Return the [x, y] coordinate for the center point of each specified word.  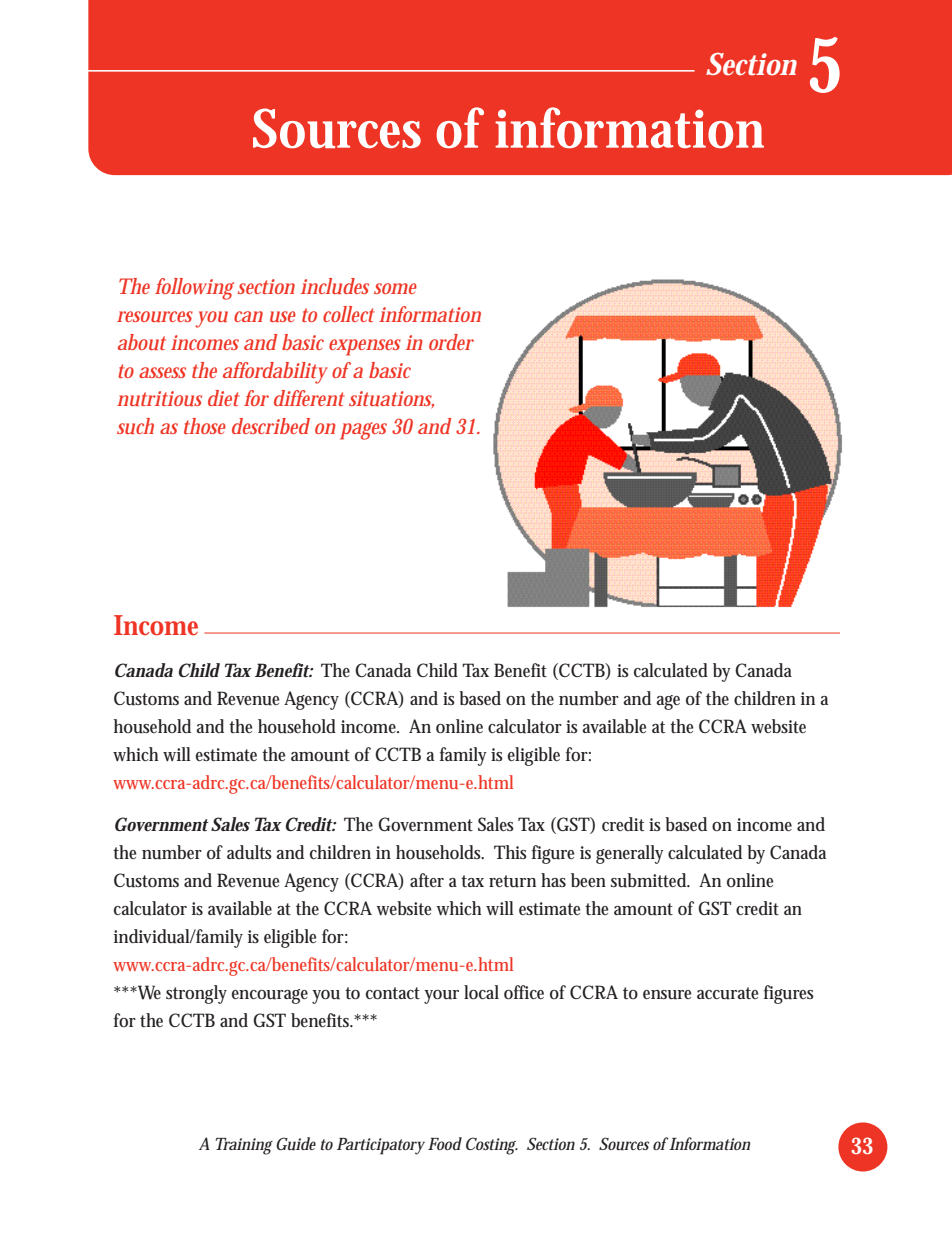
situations [391, 400]
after [427, 880]
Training [244, 1146]
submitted [650, 880]
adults [249, 852]
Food [445, 1143]
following [194, 289]
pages [363, 431]
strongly [196, 994]
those [205, 426]
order [451, 342]
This [510, 852]
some [395, 288]
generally [630, 854]
